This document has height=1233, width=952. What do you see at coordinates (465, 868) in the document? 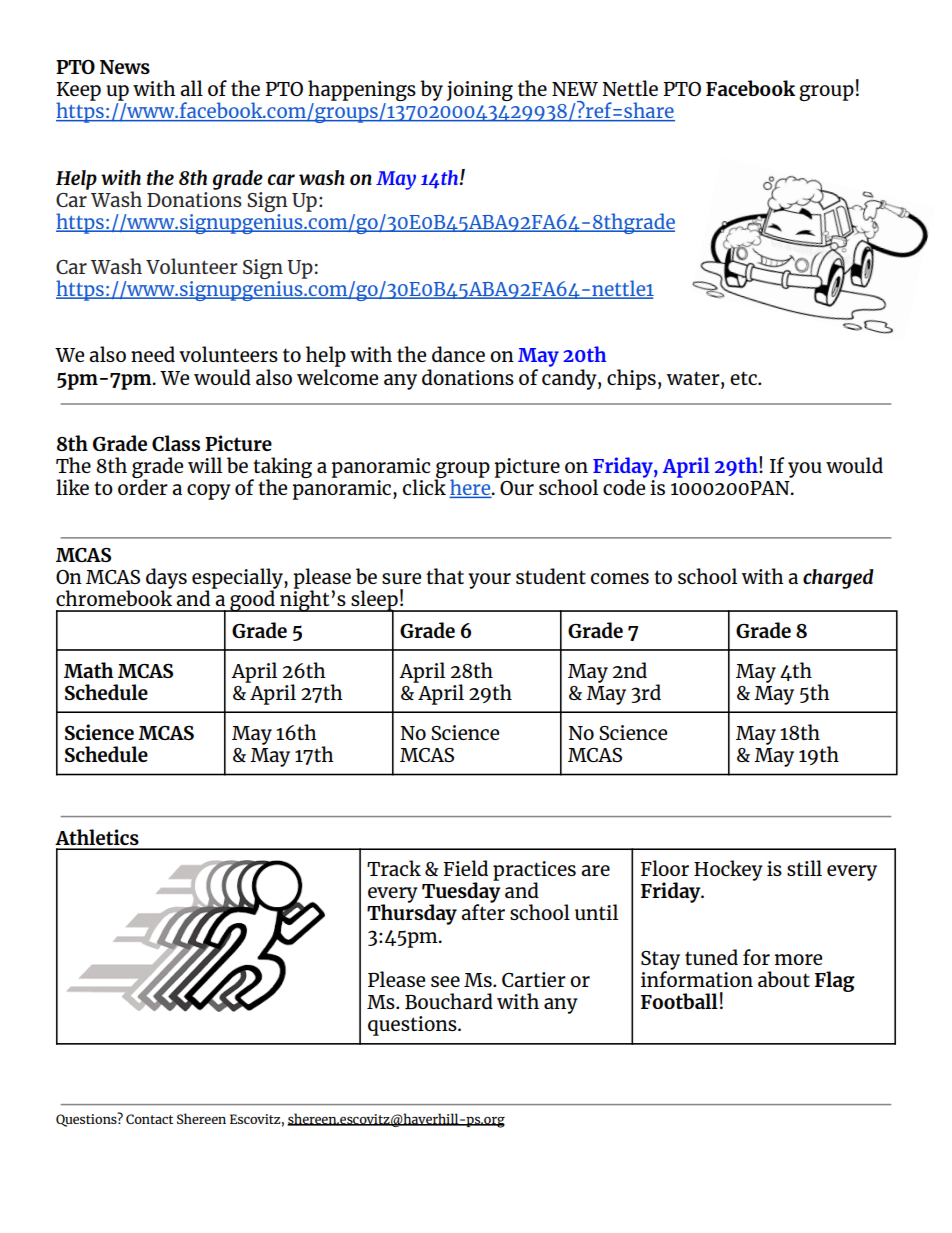
I see `Field` at bounding box center [465, 868].
